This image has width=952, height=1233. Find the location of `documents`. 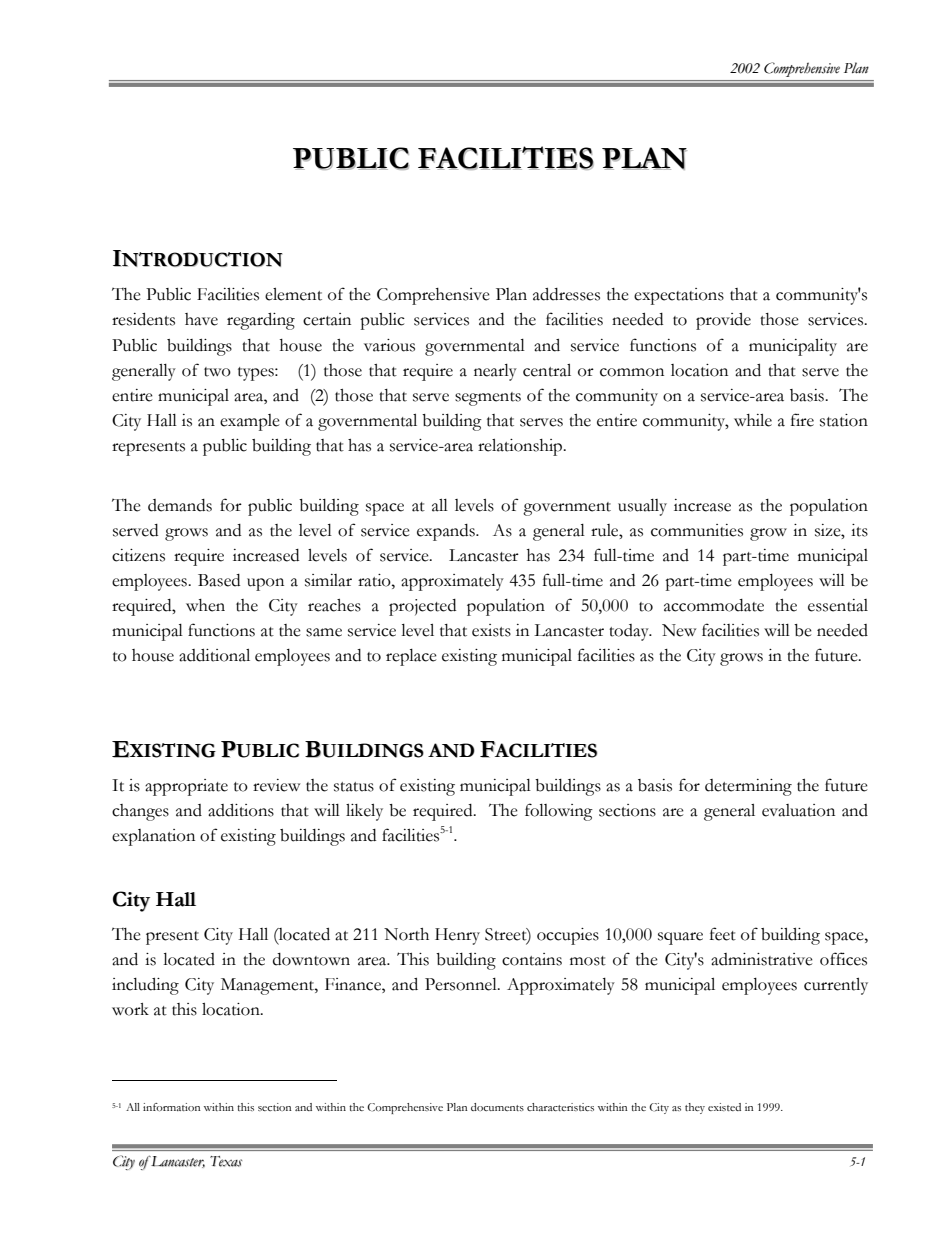

documents is located at coordinates (497, 1107).
